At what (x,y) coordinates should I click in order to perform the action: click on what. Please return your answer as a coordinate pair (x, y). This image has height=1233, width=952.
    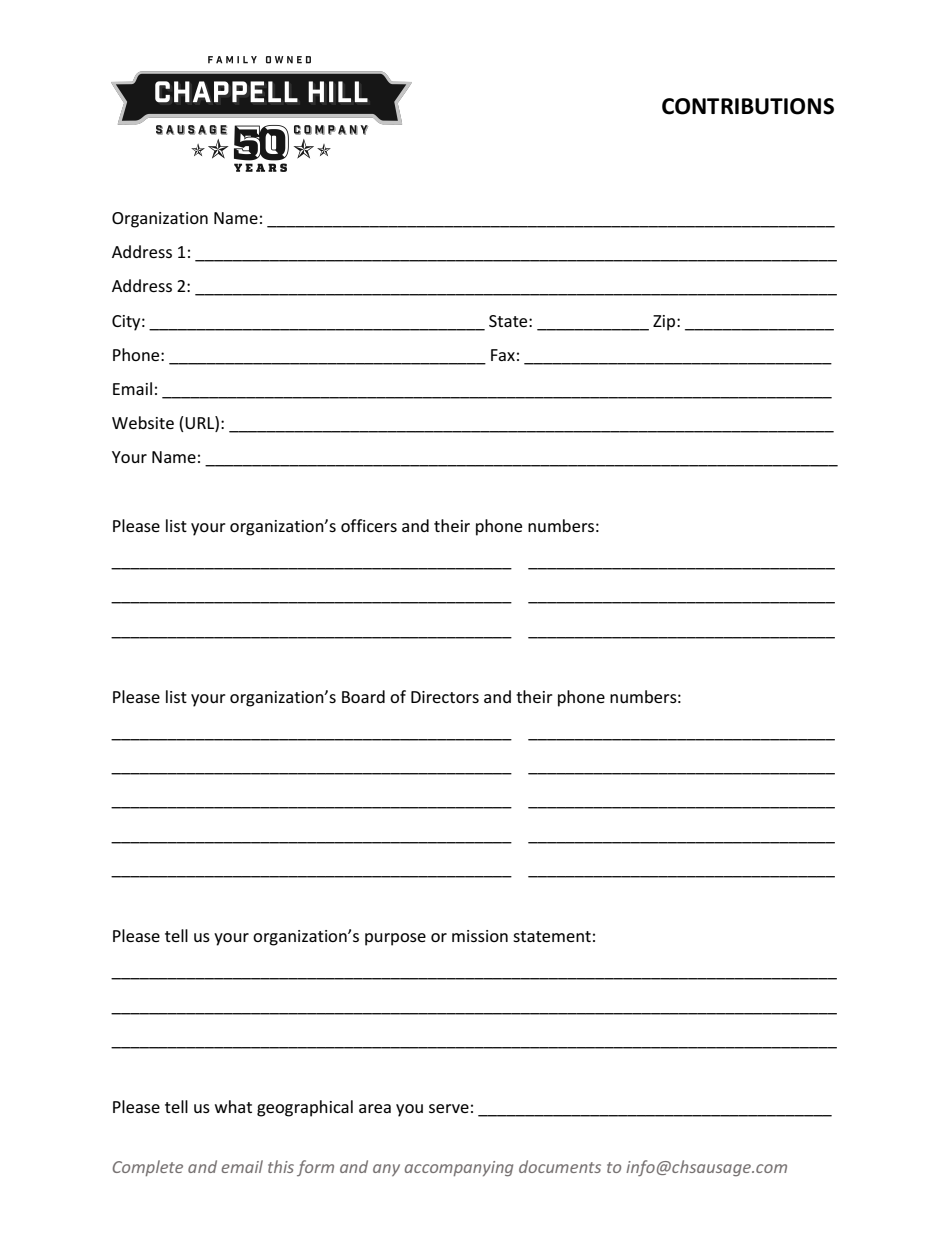
    Looking at the image, I should click on (233, 1106).
